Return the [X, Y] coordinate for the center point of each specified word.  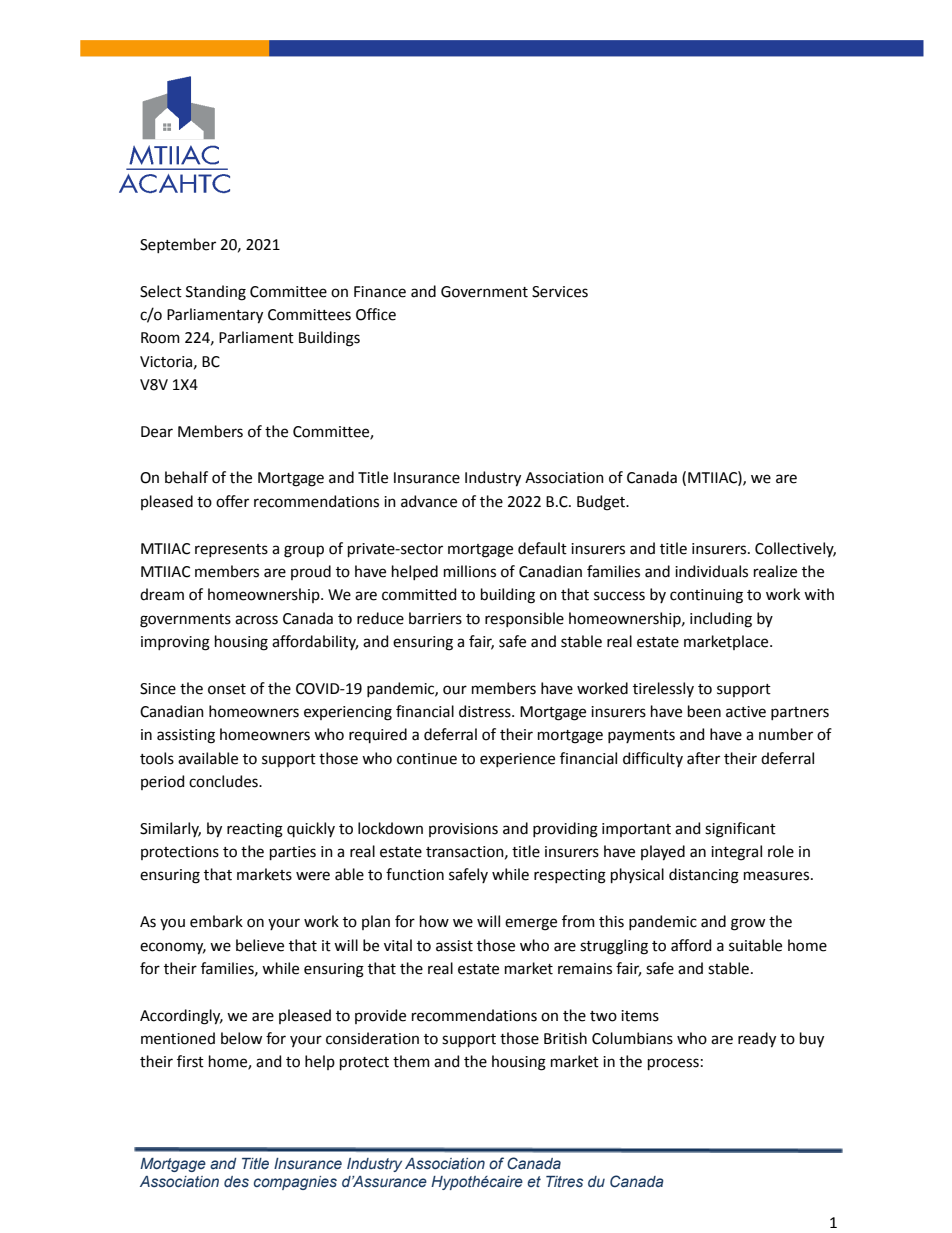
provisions [463, 830]
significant [740, 830]
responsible [524, 619]
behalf [186, 477]
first [190, 1061]
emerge [531, 924]
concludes [224, 781]
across [256, 620]
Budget [602, 503]
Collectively [795, 549]
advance [429, 501]
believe [260, 945]
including [721, 620]
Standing [216, 293]
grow [748, 924]
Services [560, 292]
